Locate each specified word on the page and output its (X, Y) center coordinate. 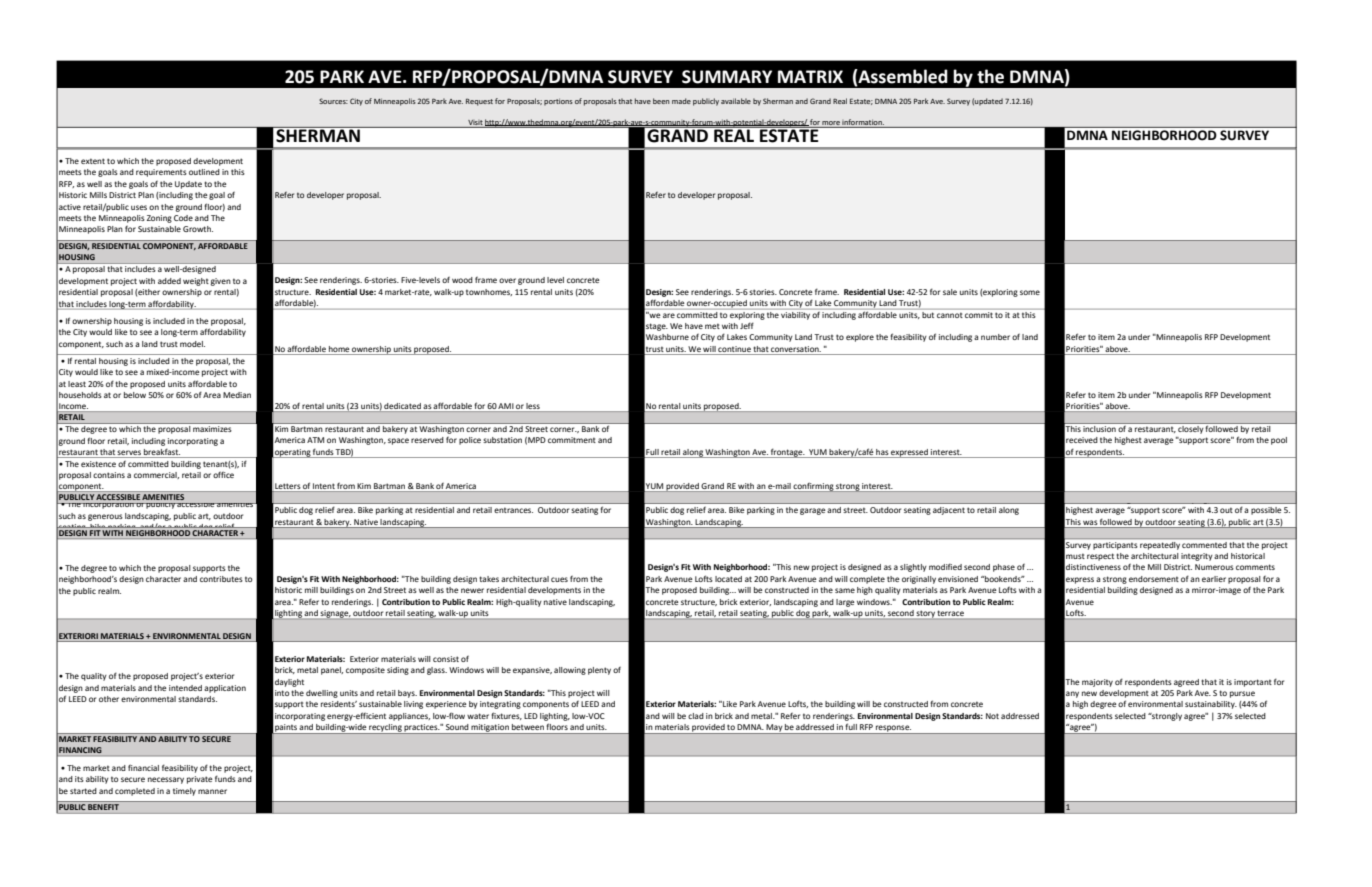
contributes (221, 579)
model (192, 344)
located (728, 579)
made (681, 101)
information (863, 122)
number (995, 337)
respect (1100, 557)
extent (93, 161)
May (774, 729)
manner (212, 791)
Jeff (747, 325)
